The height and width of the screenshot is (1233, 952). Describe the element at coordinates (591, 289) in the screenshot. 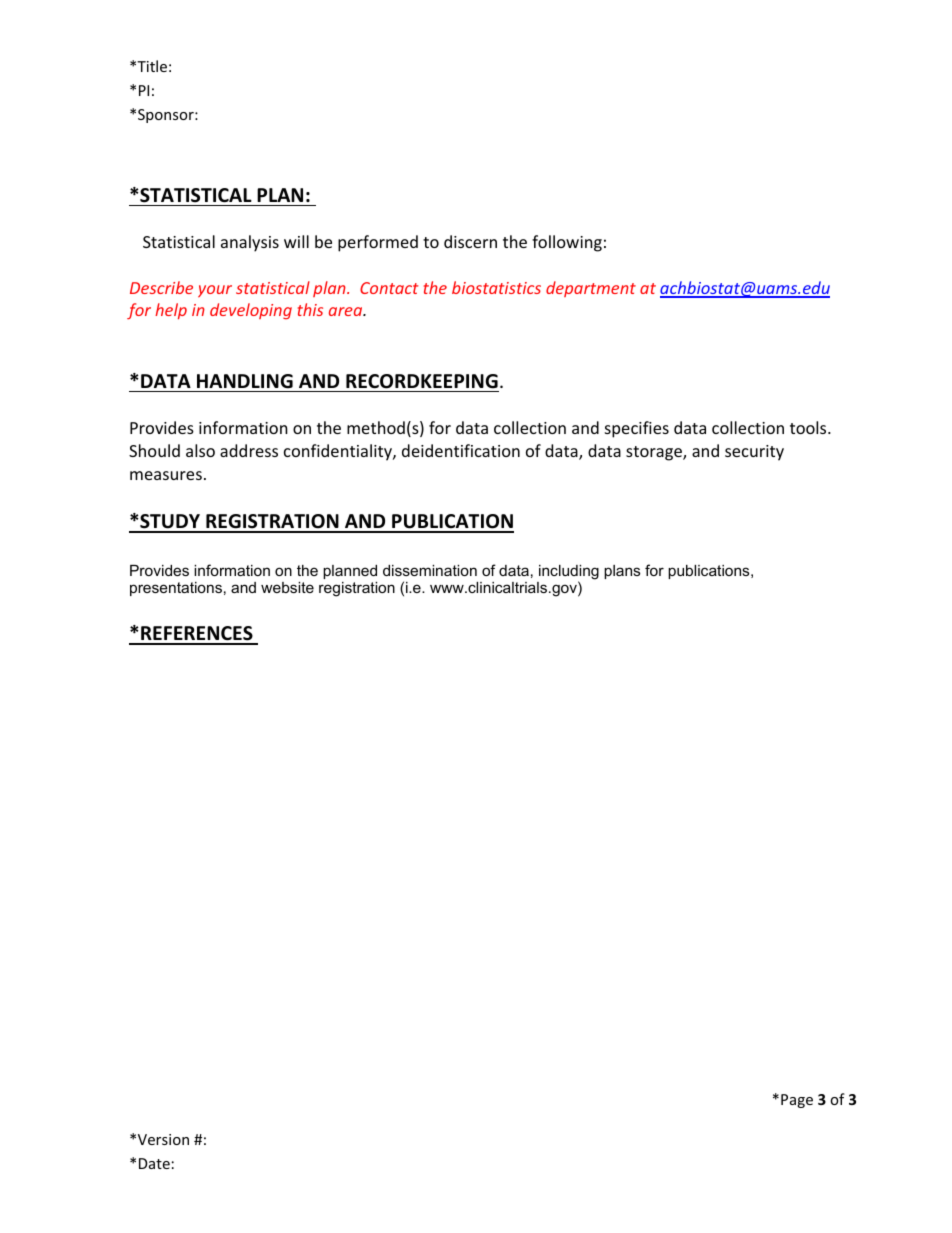

I see `department` at that location.
